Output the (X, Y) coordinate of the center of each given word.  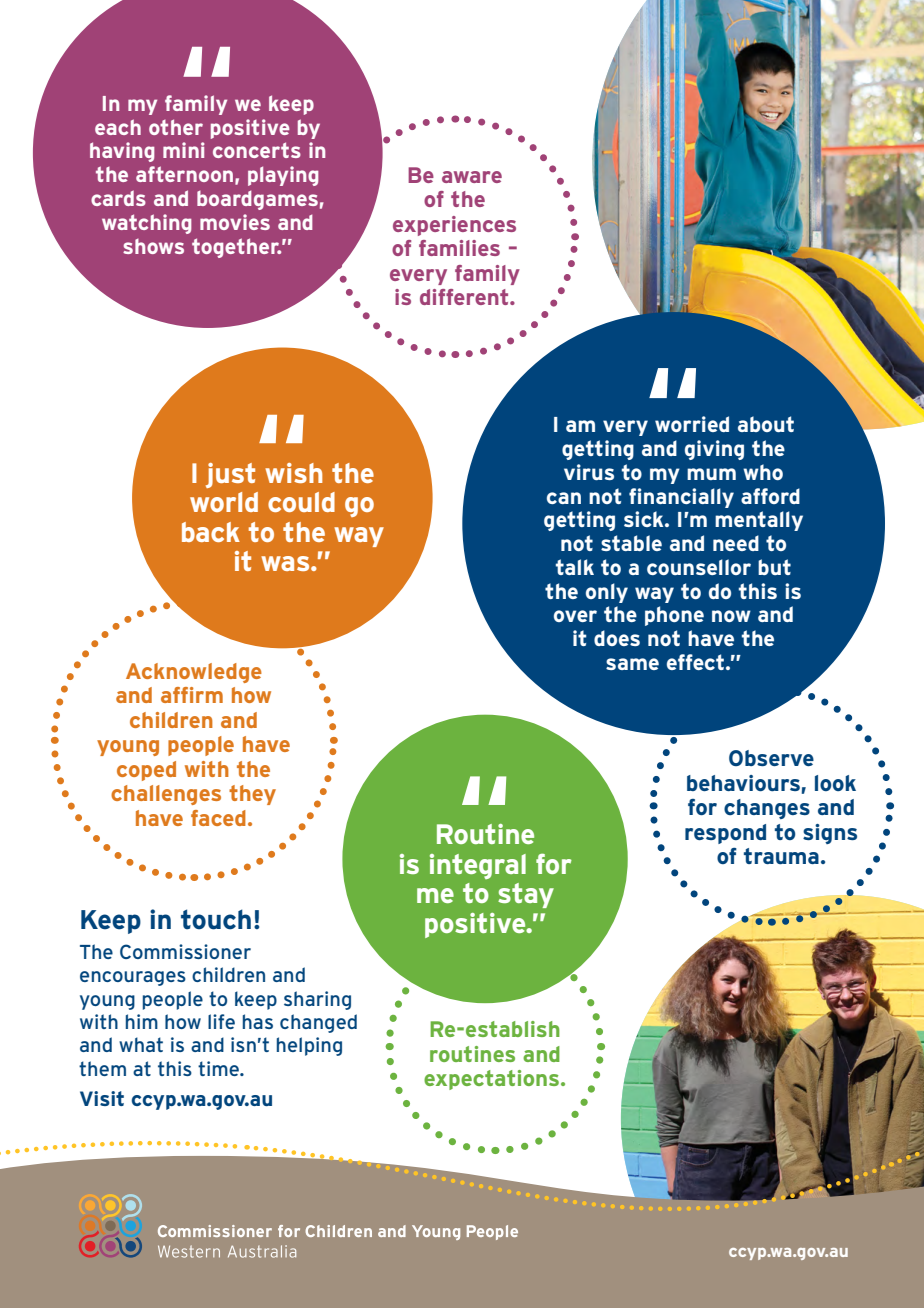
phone (674, 616)
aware (472, 177)
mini (184, 150)
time (219, 1068)
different (465, 297)
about (766, 424)
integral (478, 866)
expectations (493, 1080)
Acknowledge (194, 673)
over (575, 616)
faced (218, 818)
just (230, 475)
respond (725, 834)
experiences (454, 226)
